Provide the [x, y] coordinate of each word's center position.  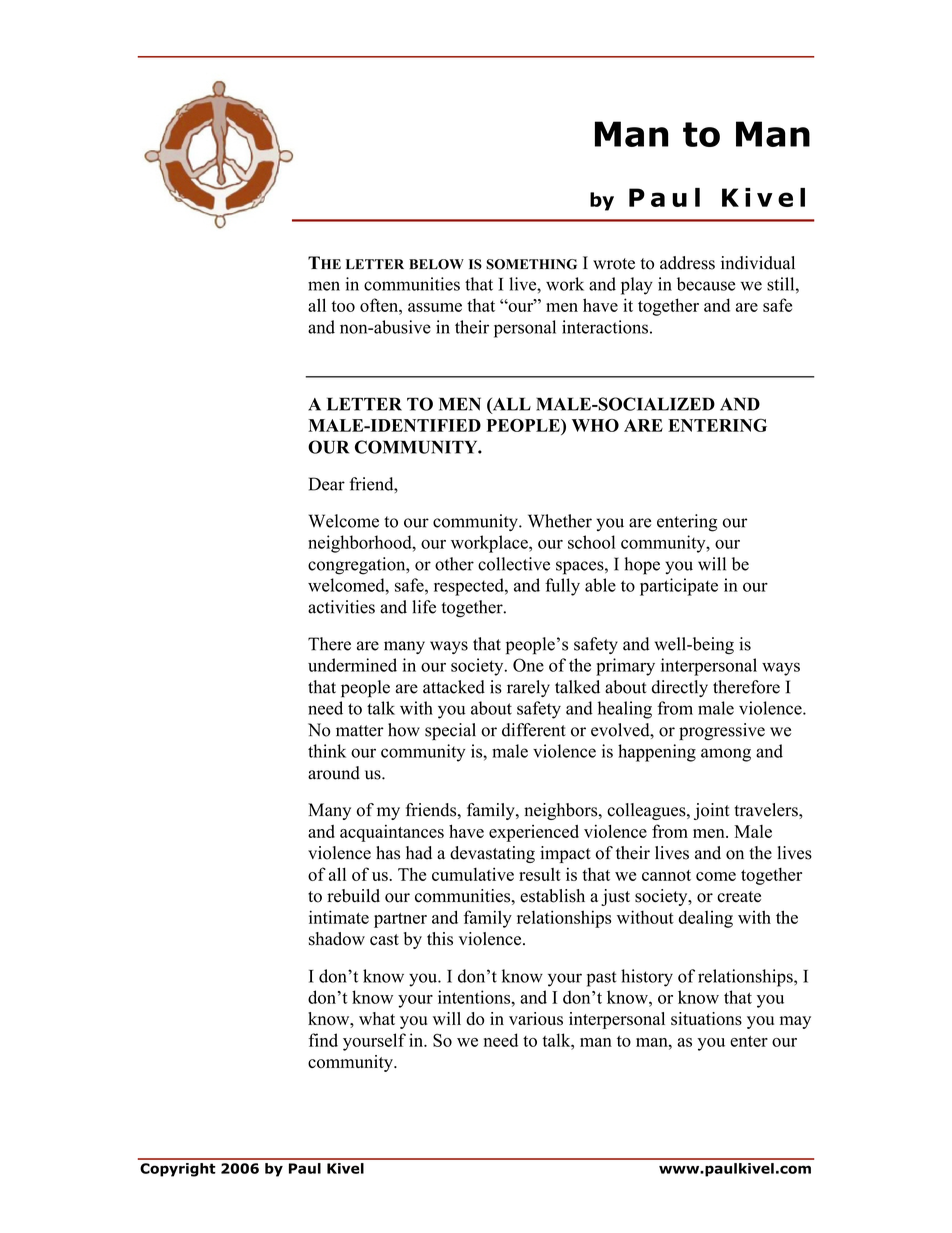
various [536, 1019]
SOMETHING [531, 264]
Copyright [178, 1170]
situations [706, 1019]
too [343, 306]
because [706, 284]
